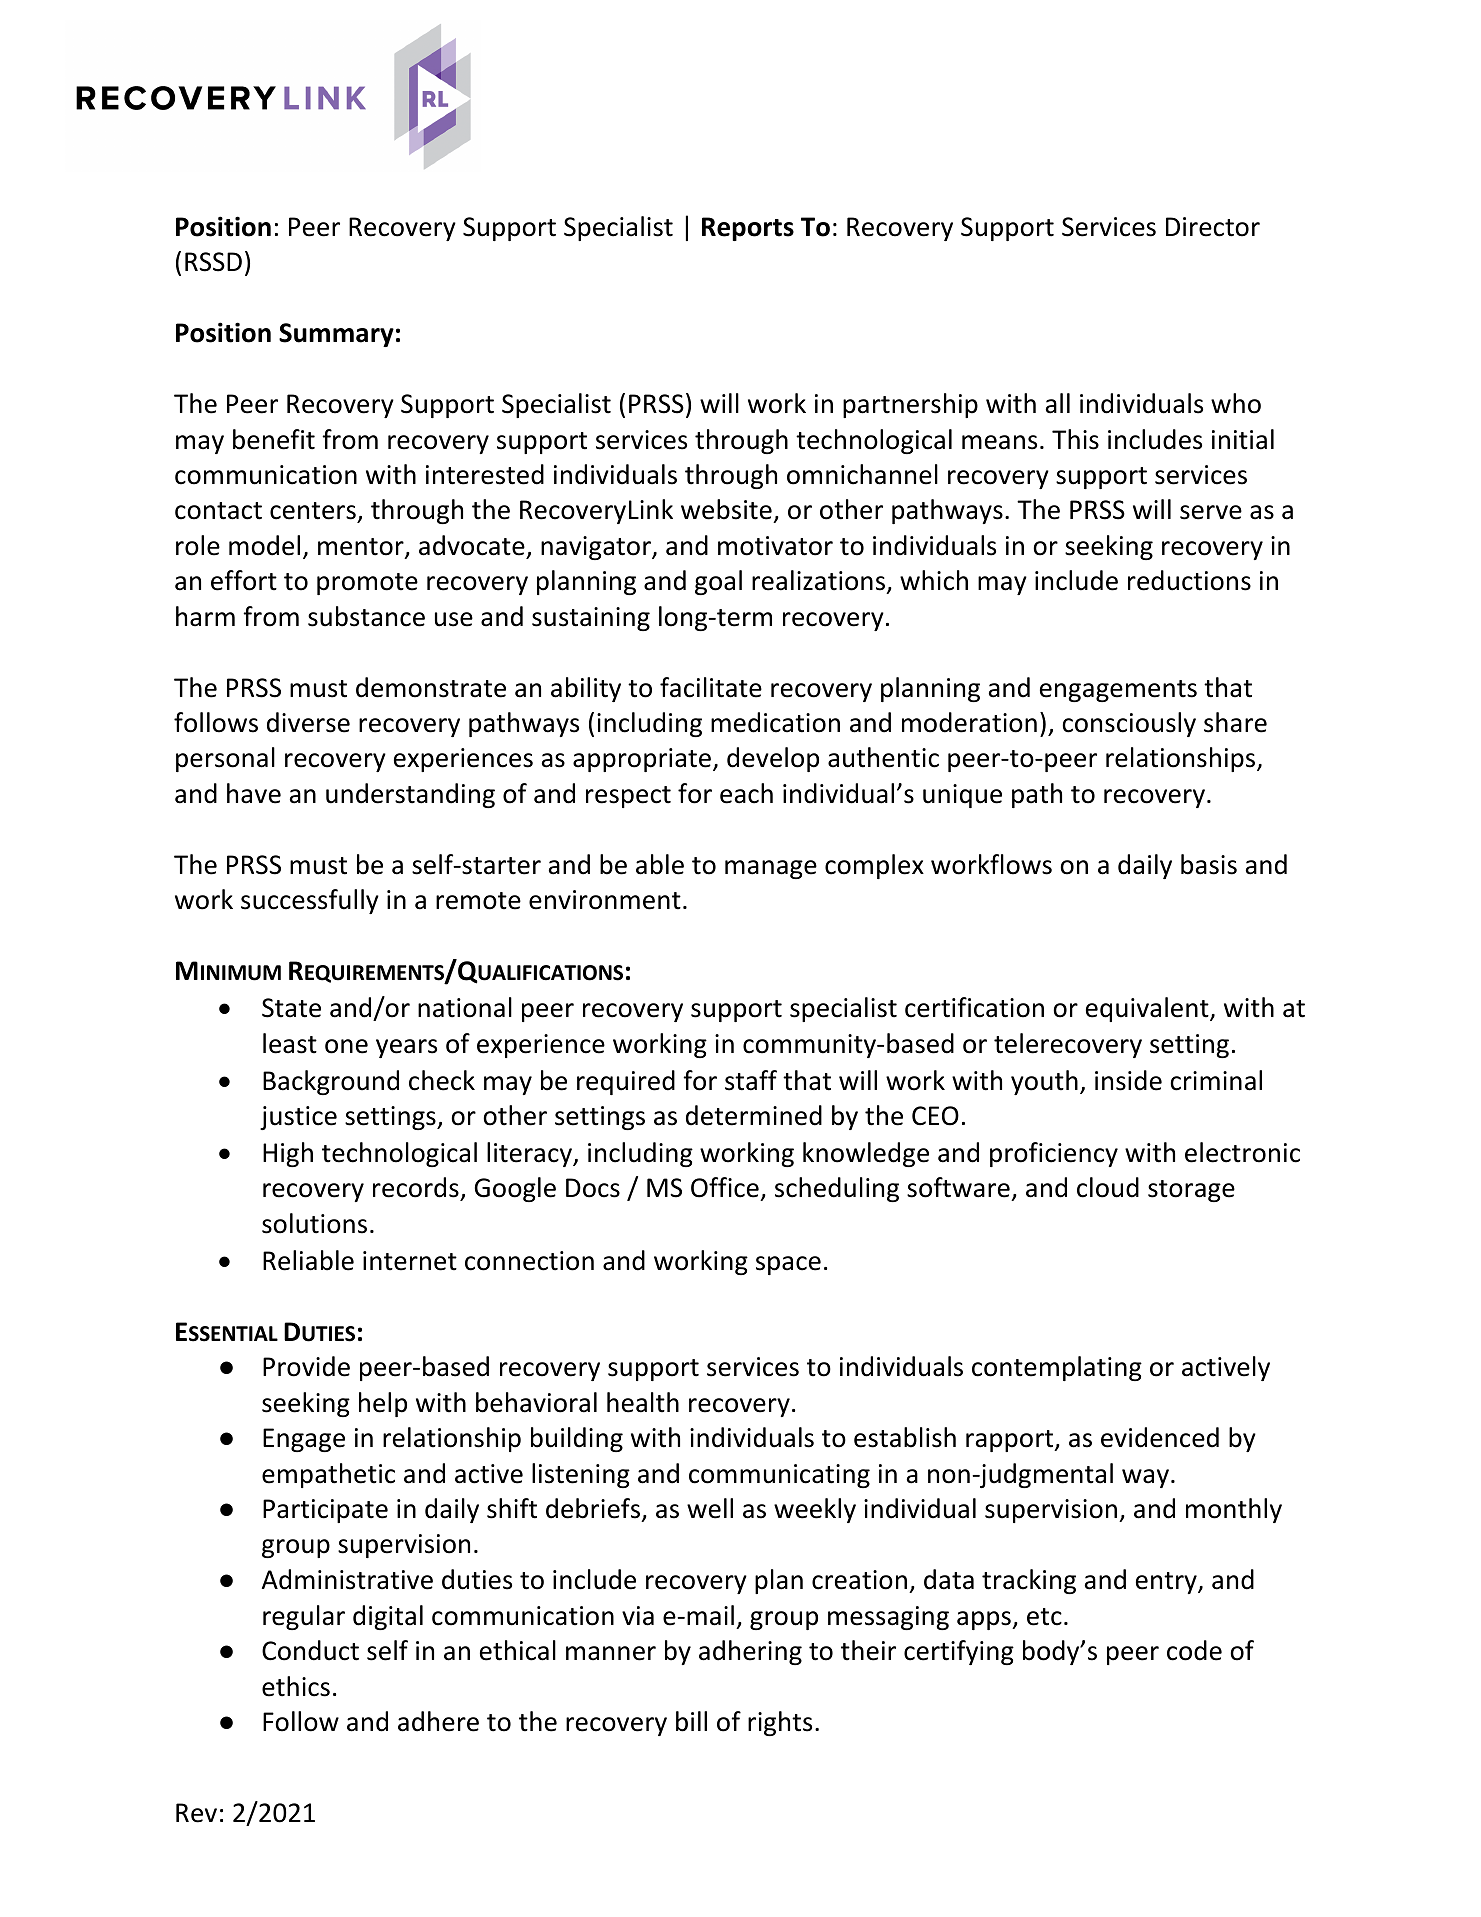 The height and width of the document is (1917, 1481). I want to click on Provide, so click(306, 1366).
